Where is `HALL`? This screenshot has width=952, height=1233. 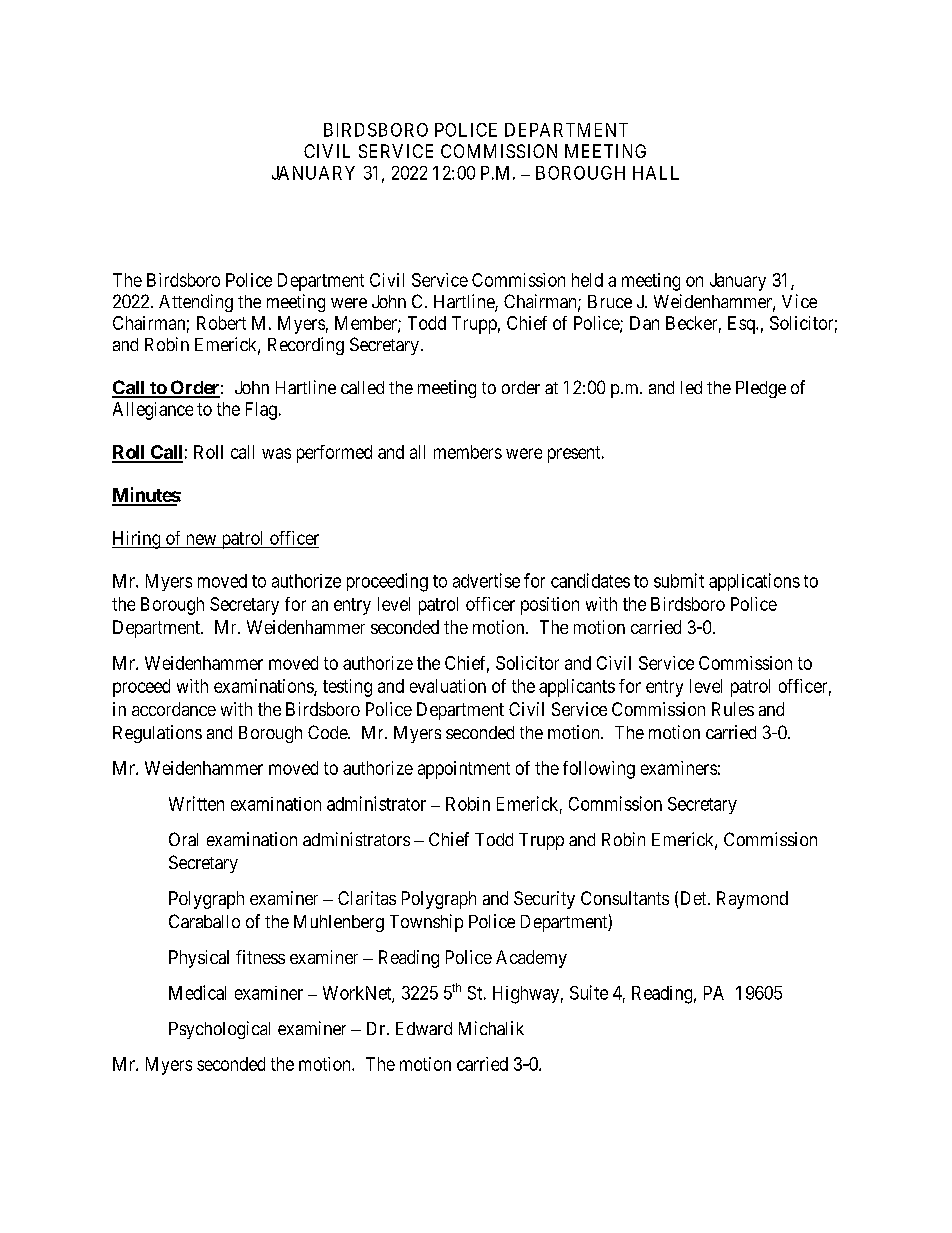 HALL is located at coordinates (656, 173).
